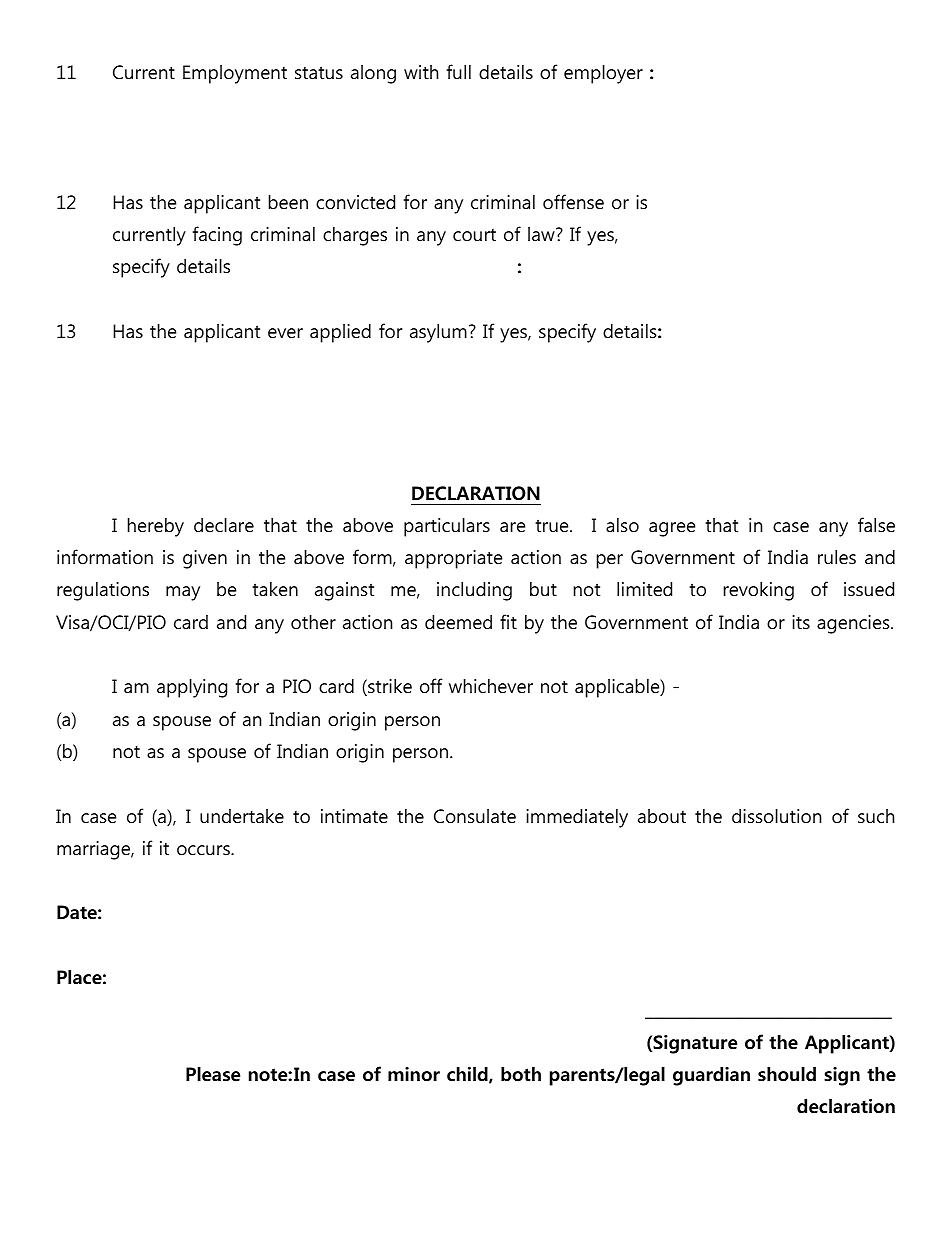 This page has width=952, height=1233. I want to click on employer, so click(603, 74).
